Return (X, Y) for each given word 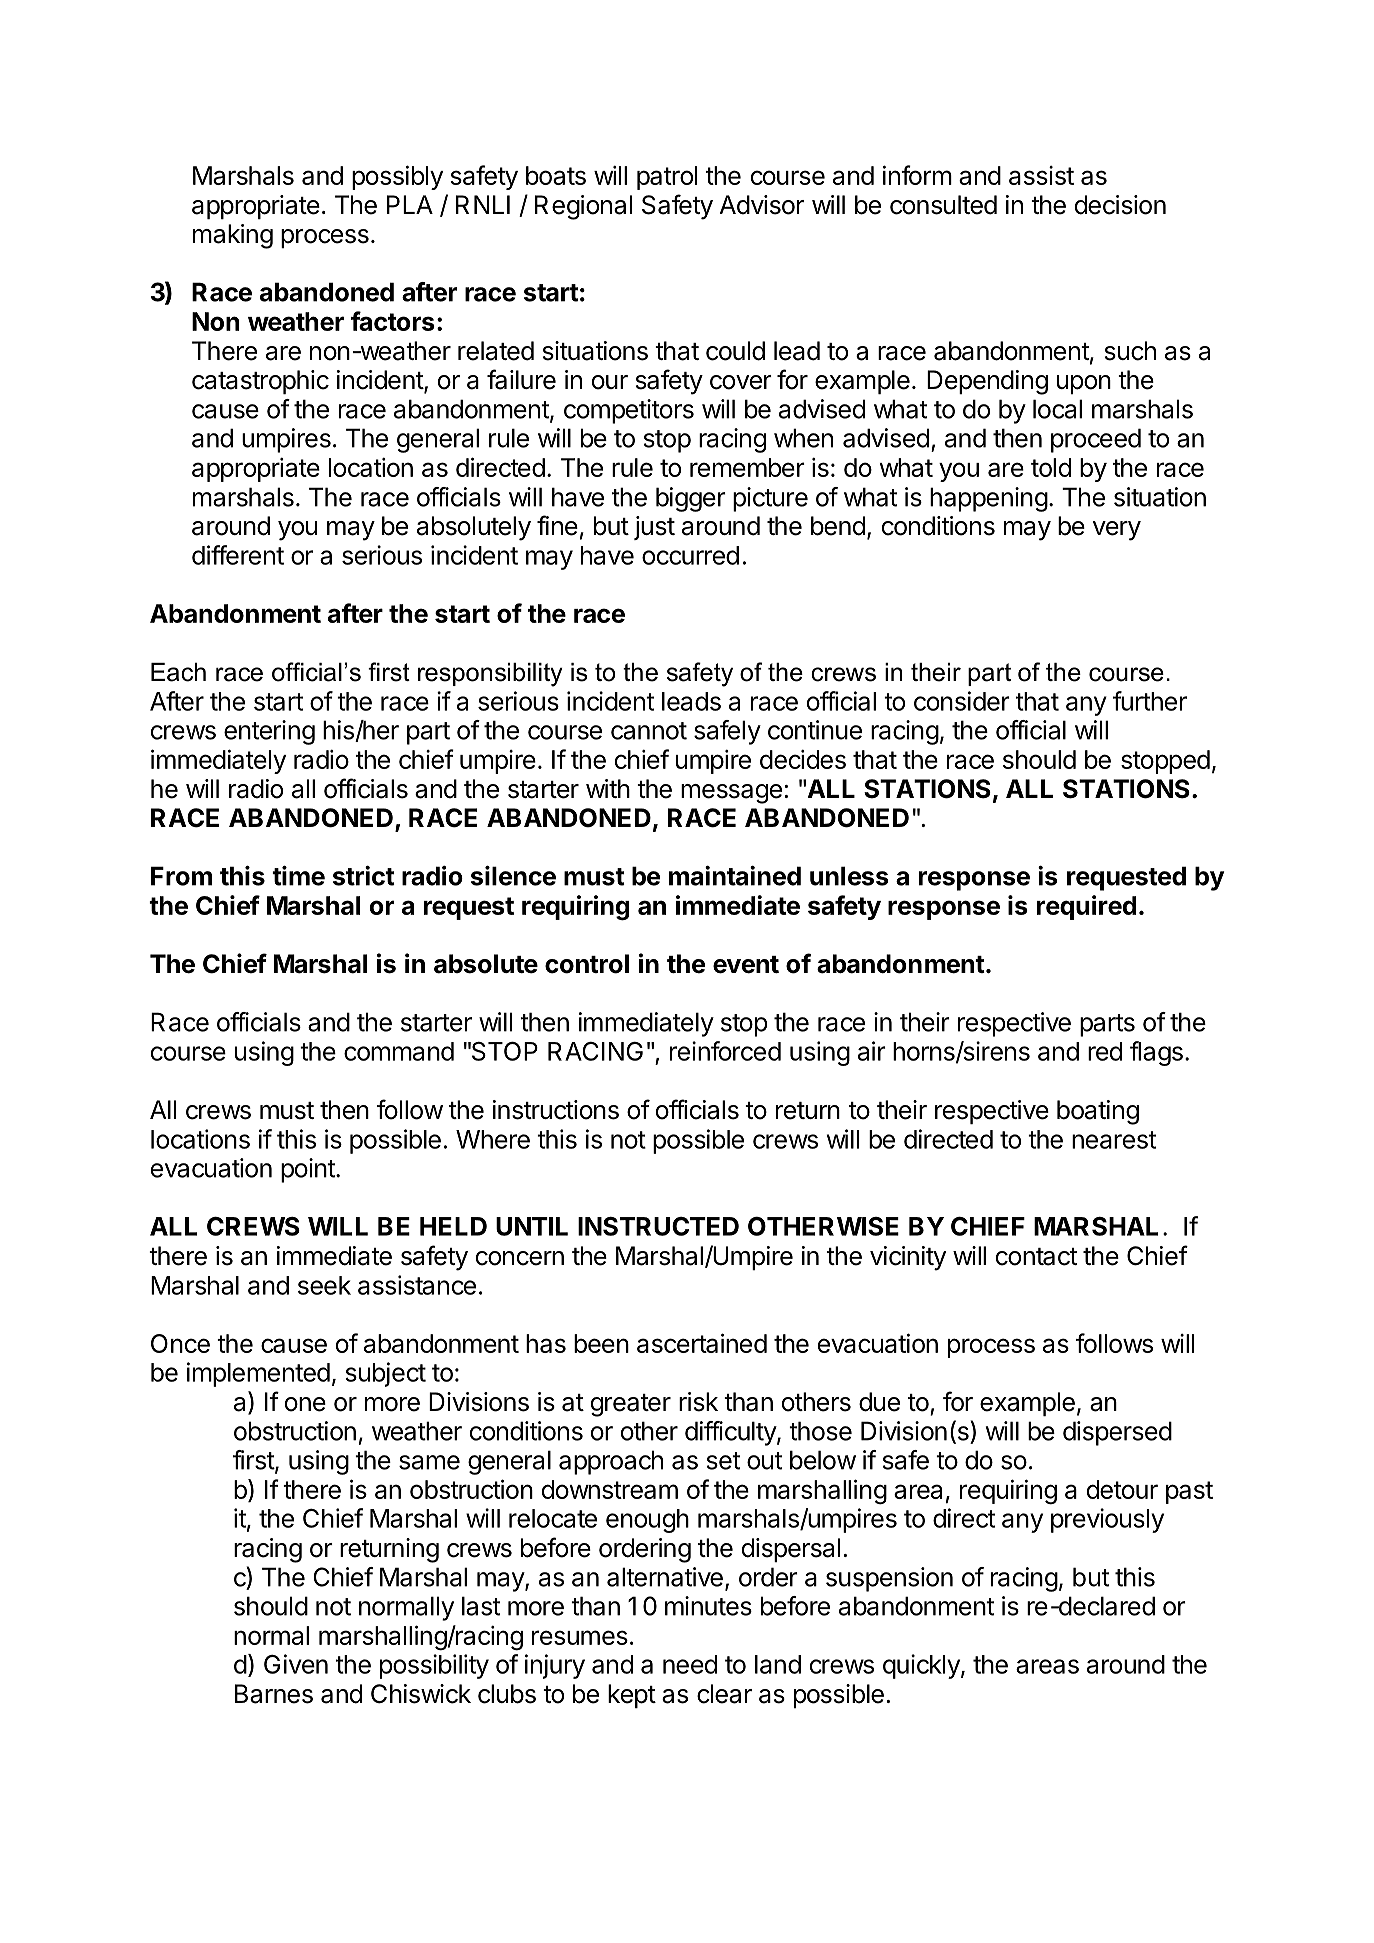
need (690, 1664)
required (1086, 907)
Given (296, 1664)
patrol (667, 178)
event (746, 965)
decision (1120, 205)
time (298, 876)
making (233, 236)
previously (1107, 1520)
